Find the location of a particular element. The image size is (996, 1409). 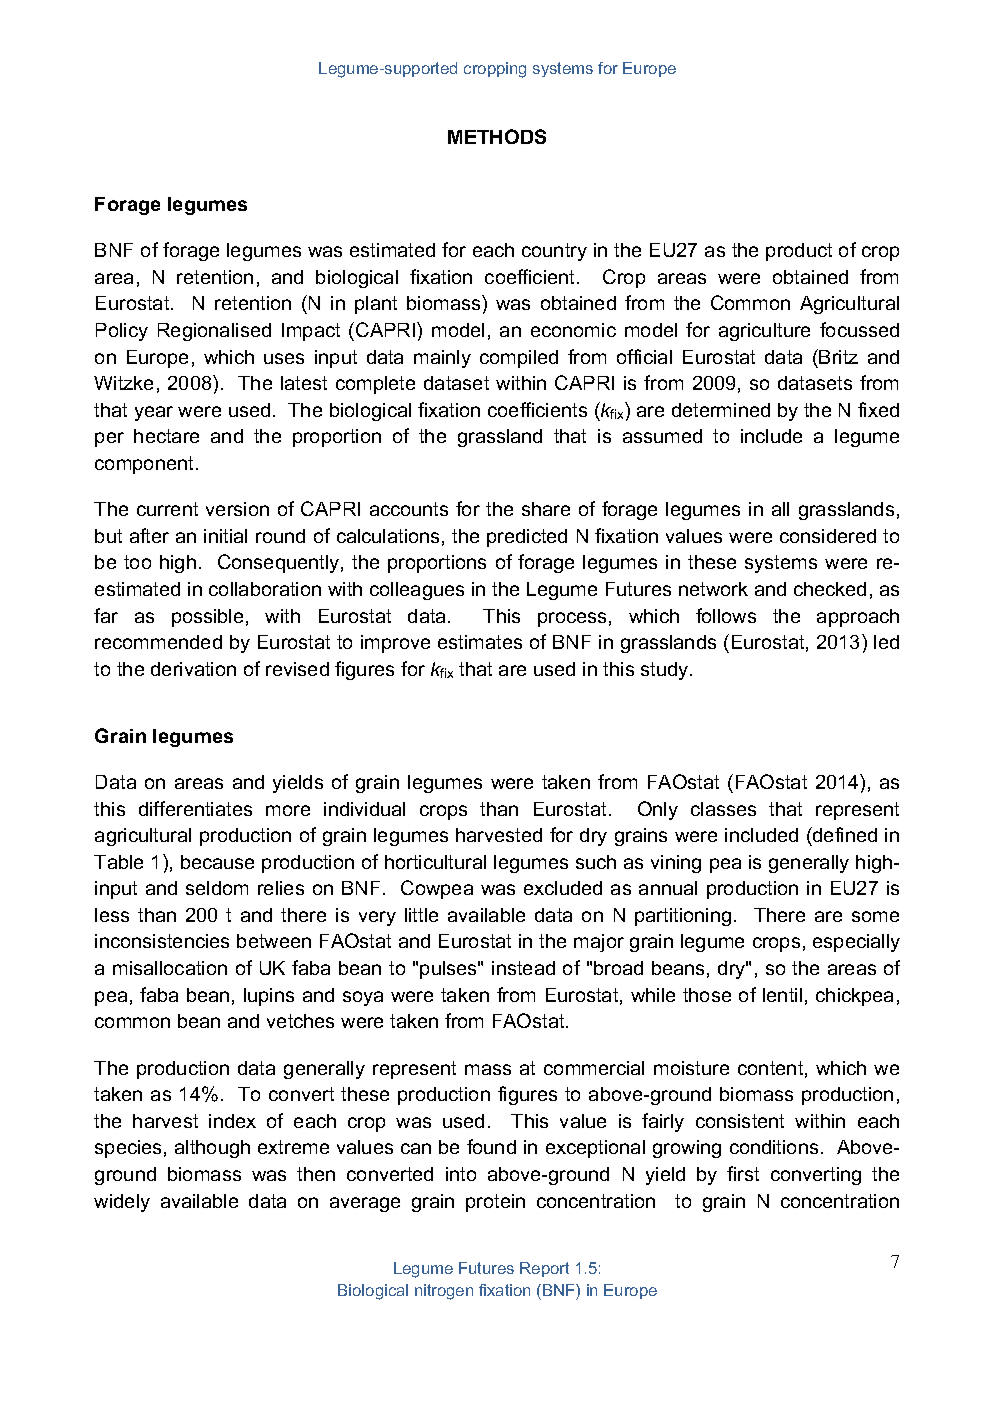

considered is located at coordinates (828, 536).
